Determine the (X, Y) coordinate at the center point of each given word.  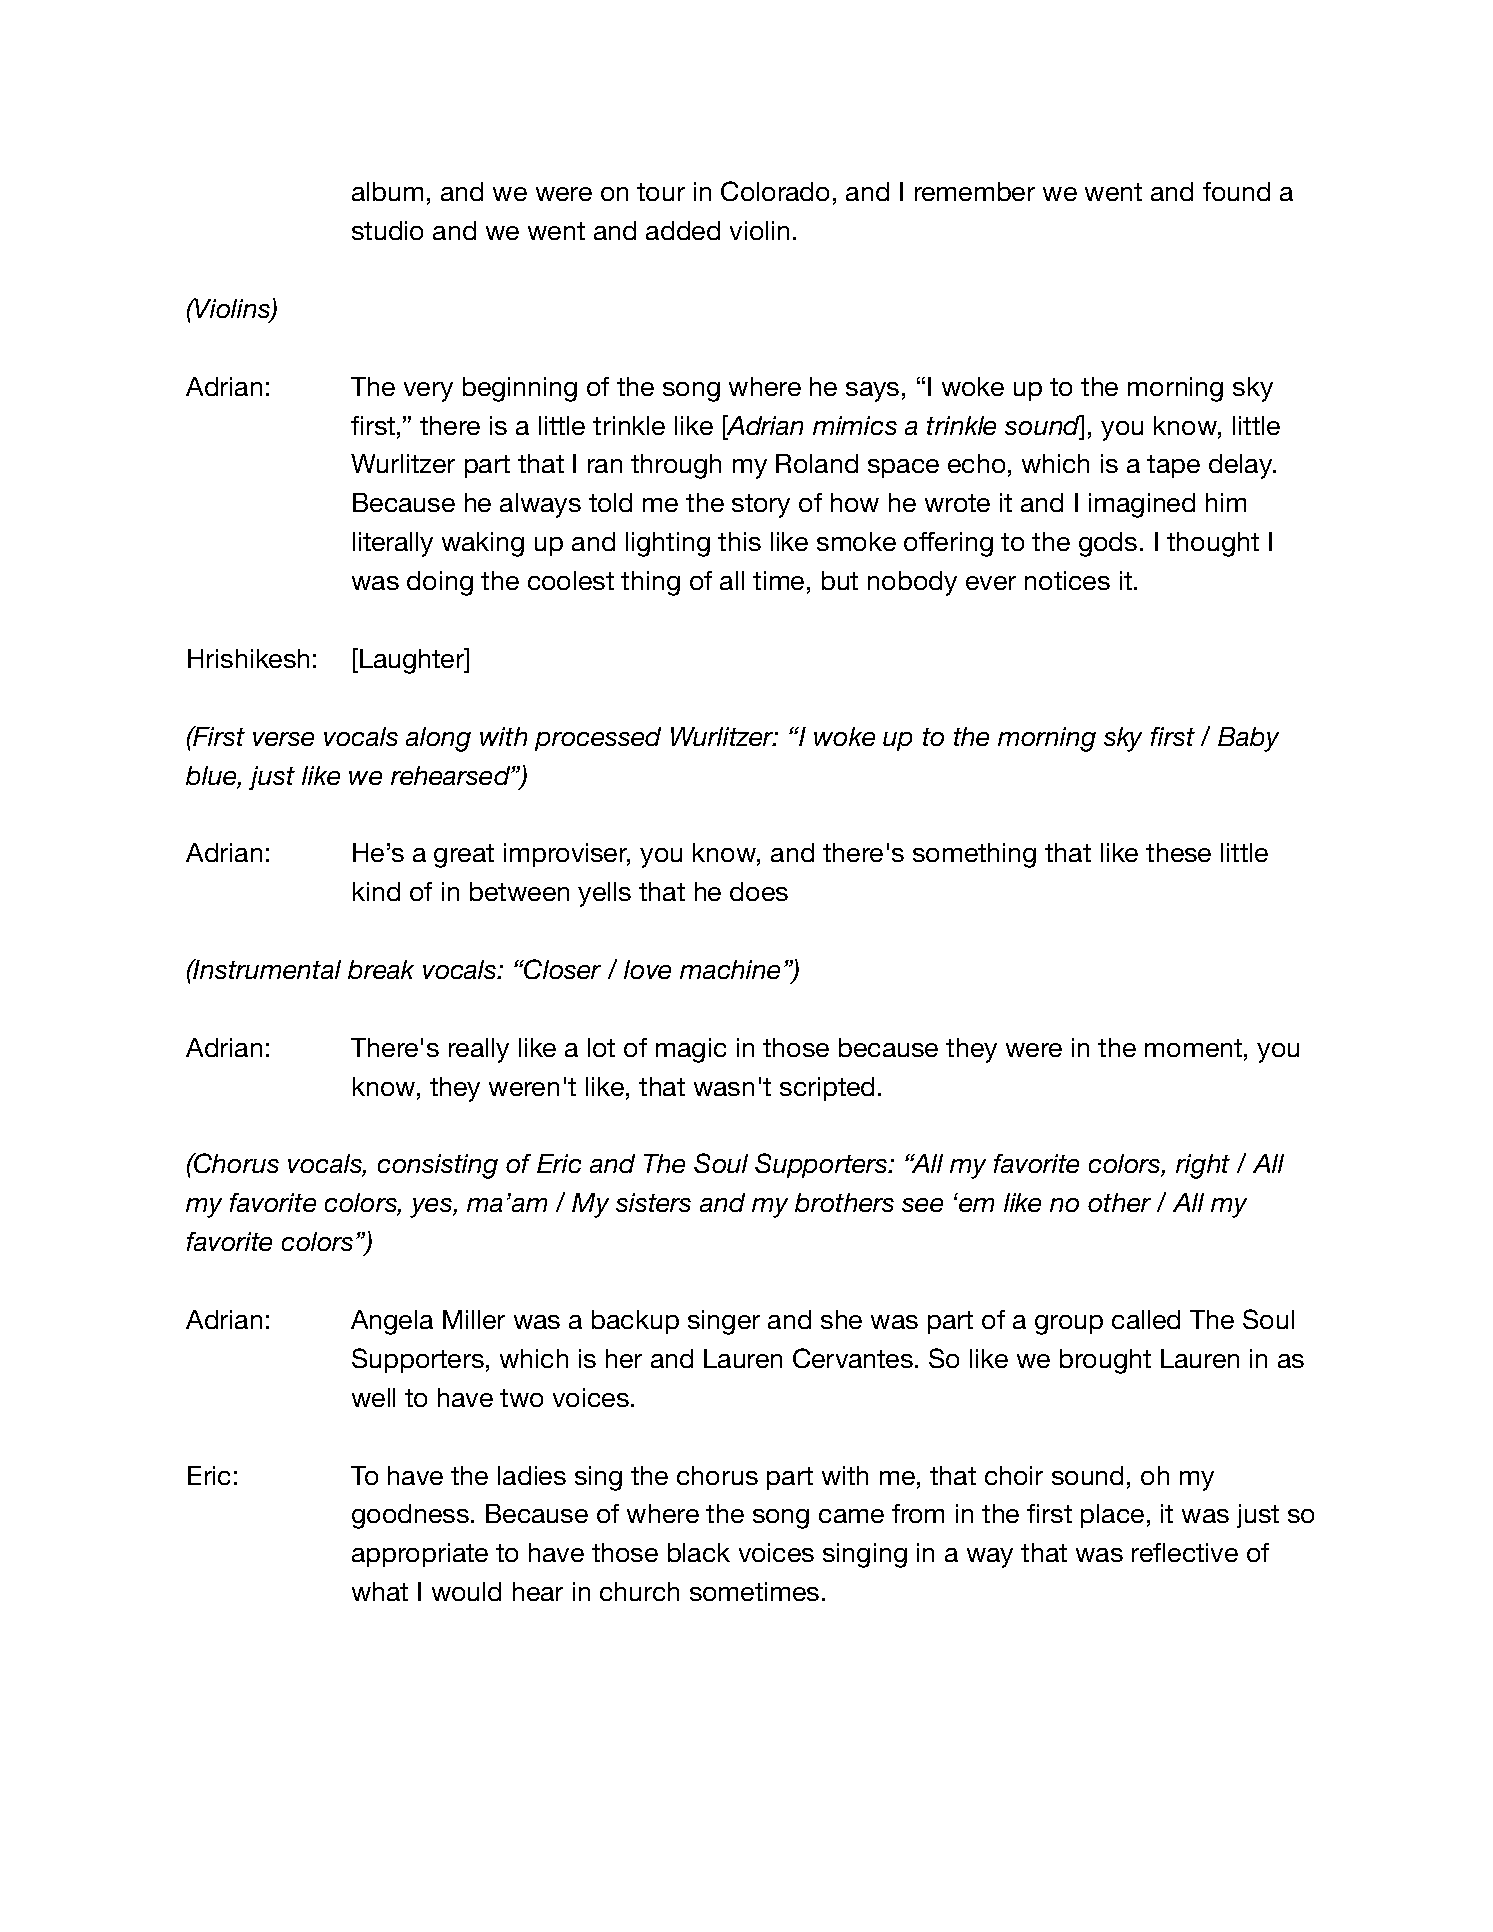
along (438, 739)
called (1146, 1319)
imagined (1142, 505)
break (381, 969)
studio (387, 230)
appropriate (420, 1555)
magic (691, 1050)
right (1203, 1166)
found (1236, 191)
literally (393, 544)
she (841, 1319)
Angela (392, 1322)
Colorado (775, 191)
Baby (1248, 739)
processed (598, 739)
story (761, 506)
